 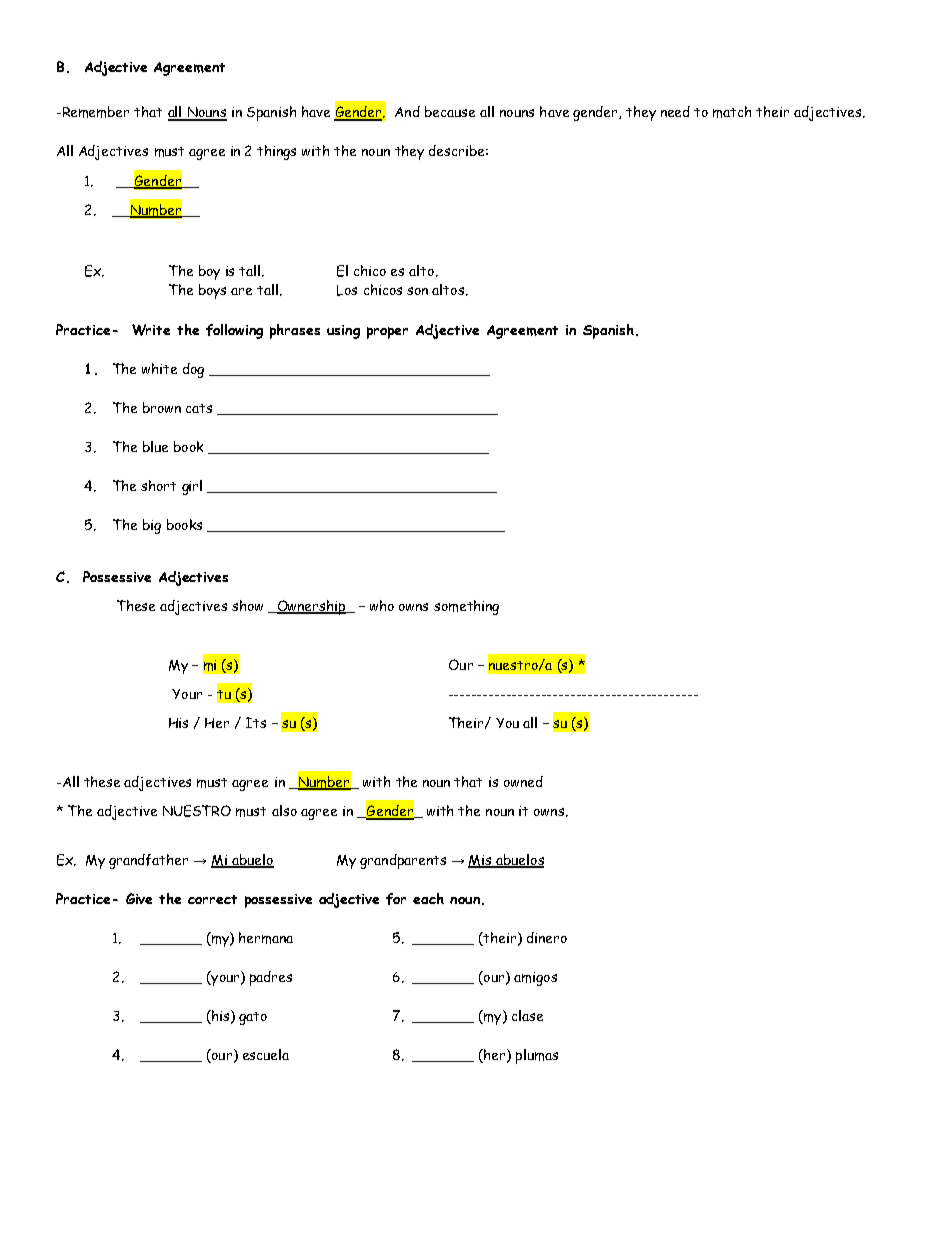 I want to click on big, so click(x=152, y=526).
